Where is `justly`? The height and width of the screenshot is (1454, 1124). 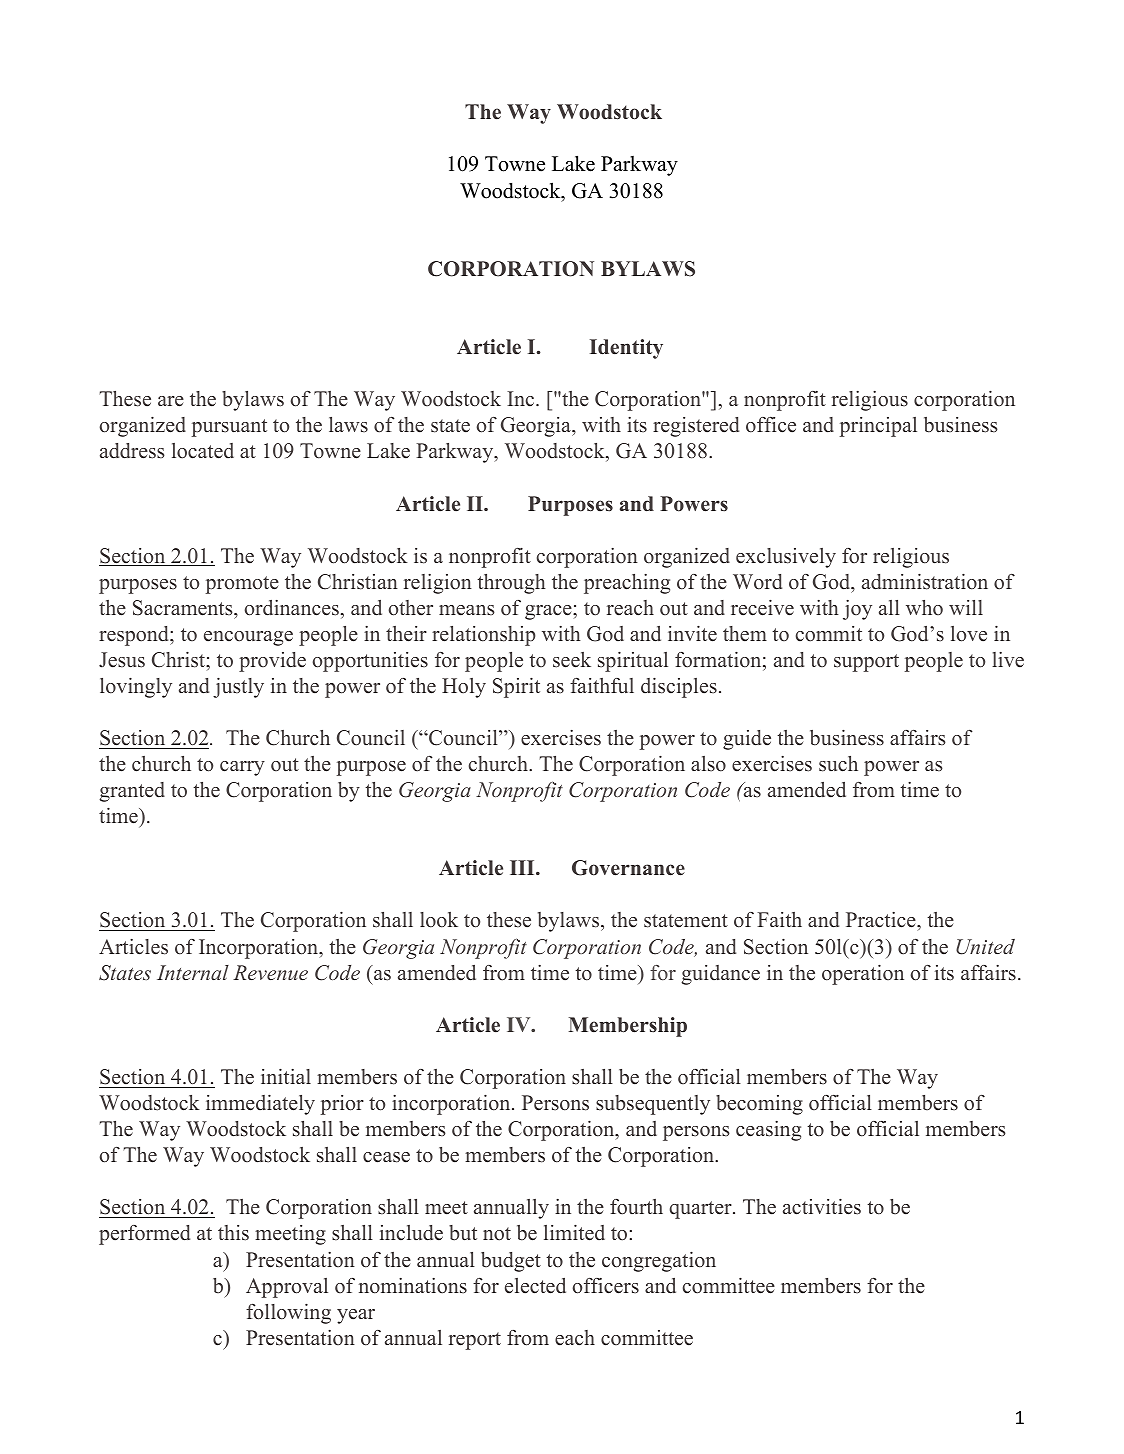 justly is located at coordinates (238, 688).
